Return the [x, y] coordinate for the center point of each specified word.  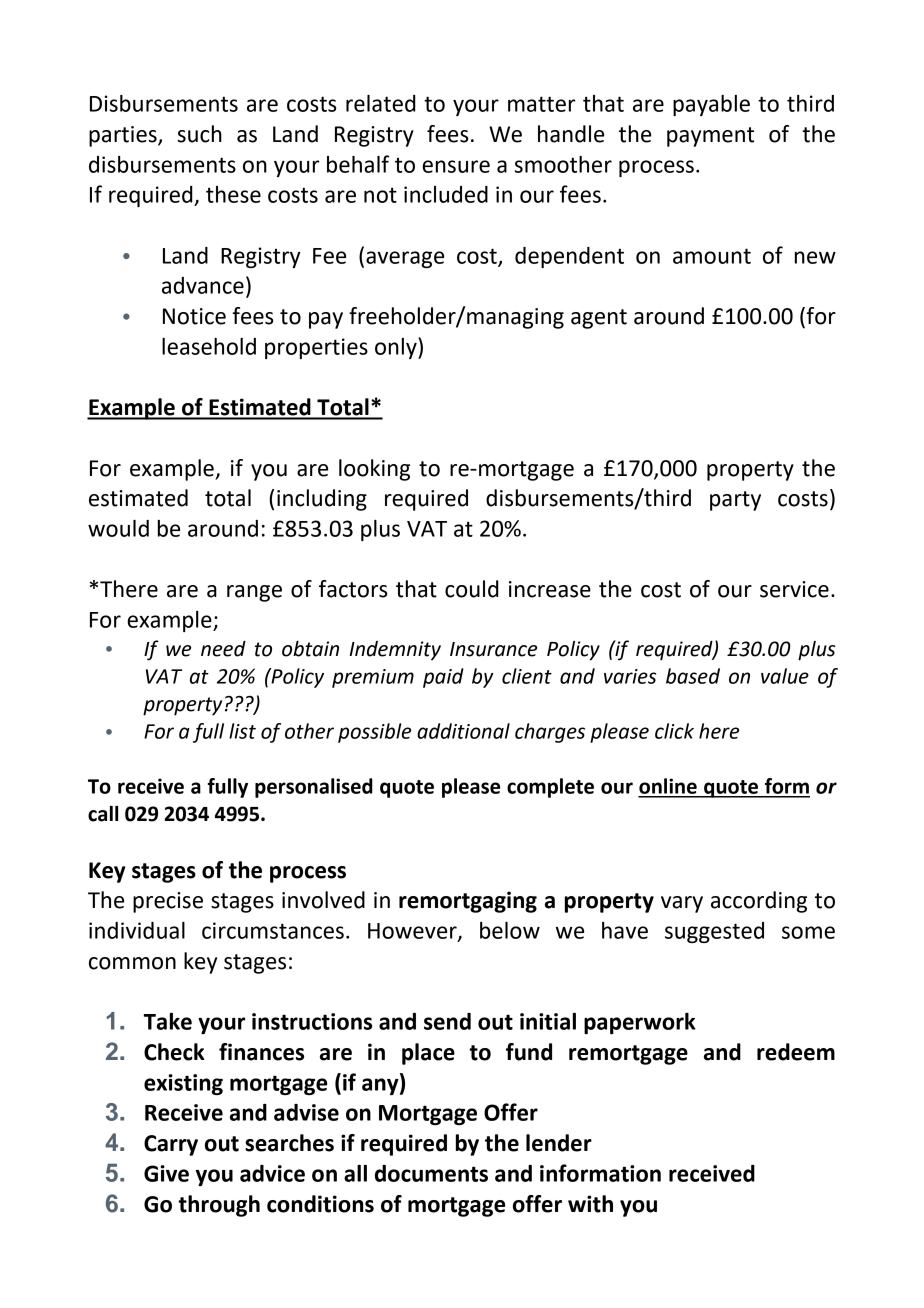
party [735, 501]
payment [710, 137]
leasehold [209, 346]
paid [443, 678]
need [223, 649]
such [199, 134]
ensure [456, 166]
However [413, 932]
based [693, 676]
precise [168, 902]
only [397, 348]
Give [166, 1173]
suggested [714, 932]
